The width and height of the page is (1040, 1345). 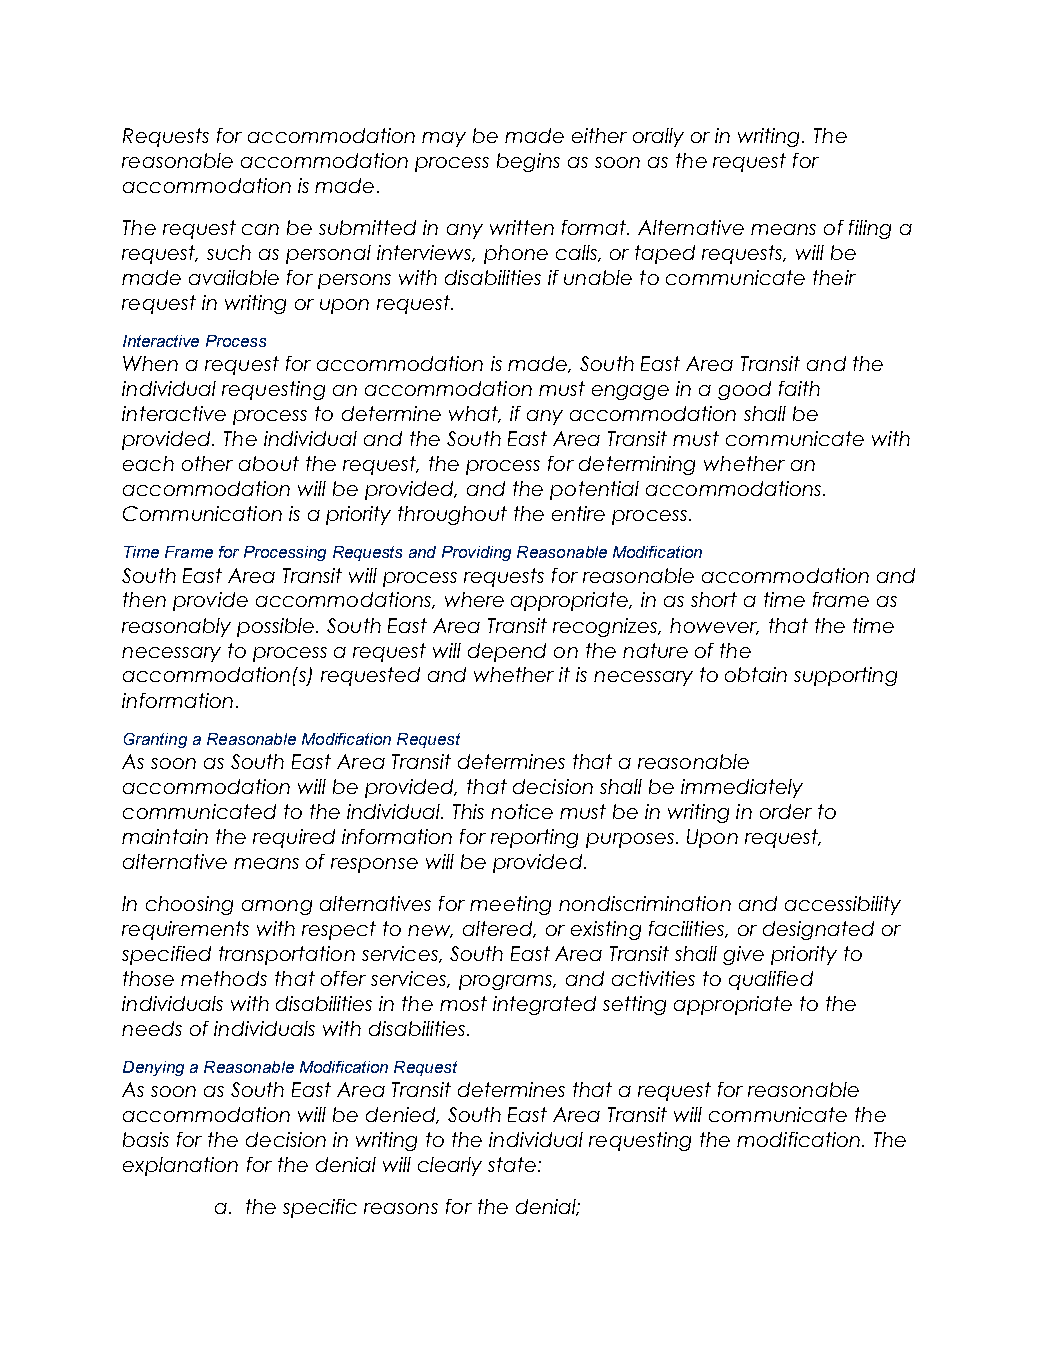 What do you see at coordinates (180, 1166) in the page?
I see `explanation` at bounding box center [180, 1166].
